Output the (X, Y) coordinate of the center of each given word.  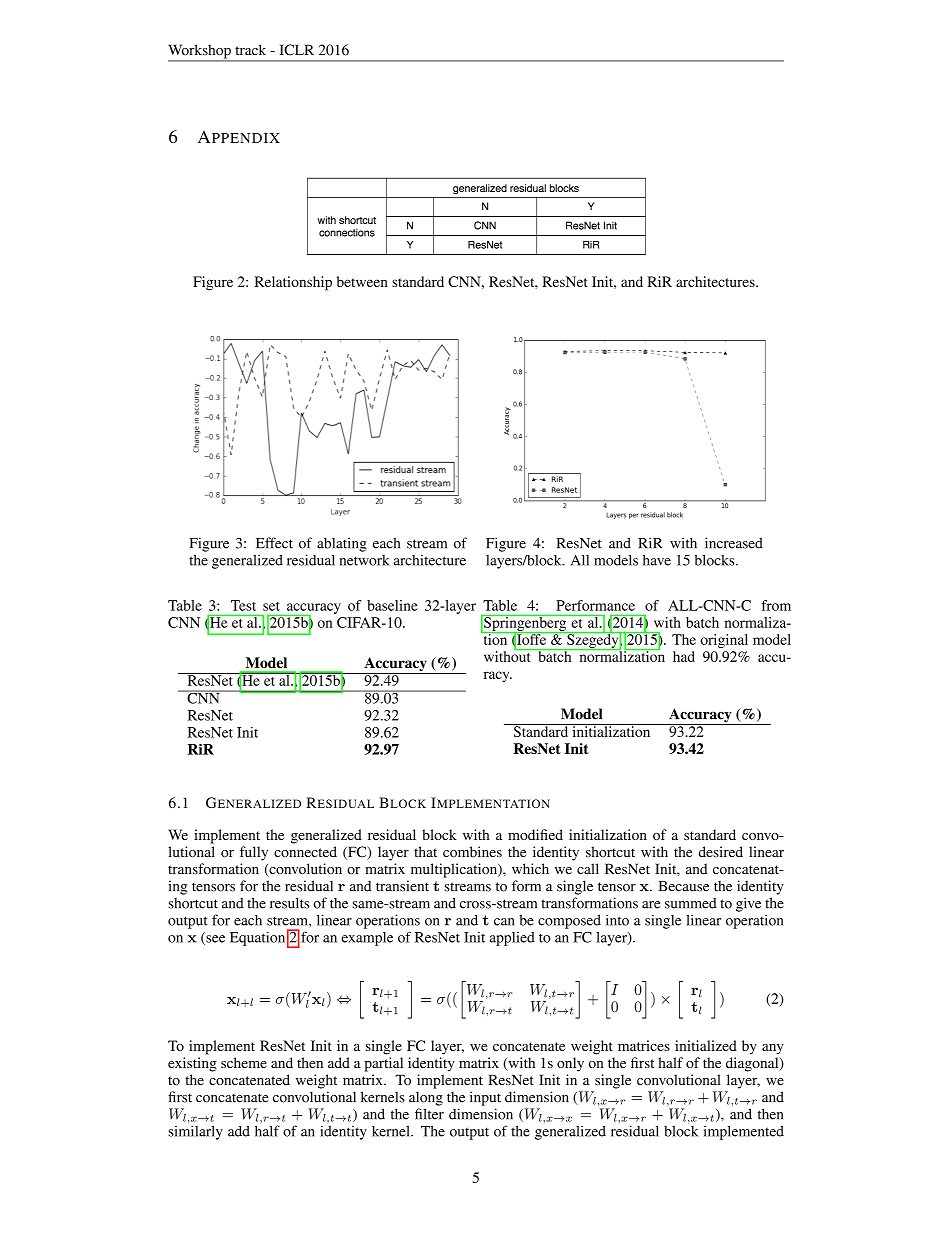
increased (734, 543)
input (485, 1098)
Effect (274, 543)
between (362, 281)
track (250, 49)
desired (721, 852)
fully (254, 853)
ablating (342, 544)
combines (472, 852)
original (724, 641)
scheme (244, 1062)
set (271, 606)
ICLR (297, 50)
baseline (392, 605)
